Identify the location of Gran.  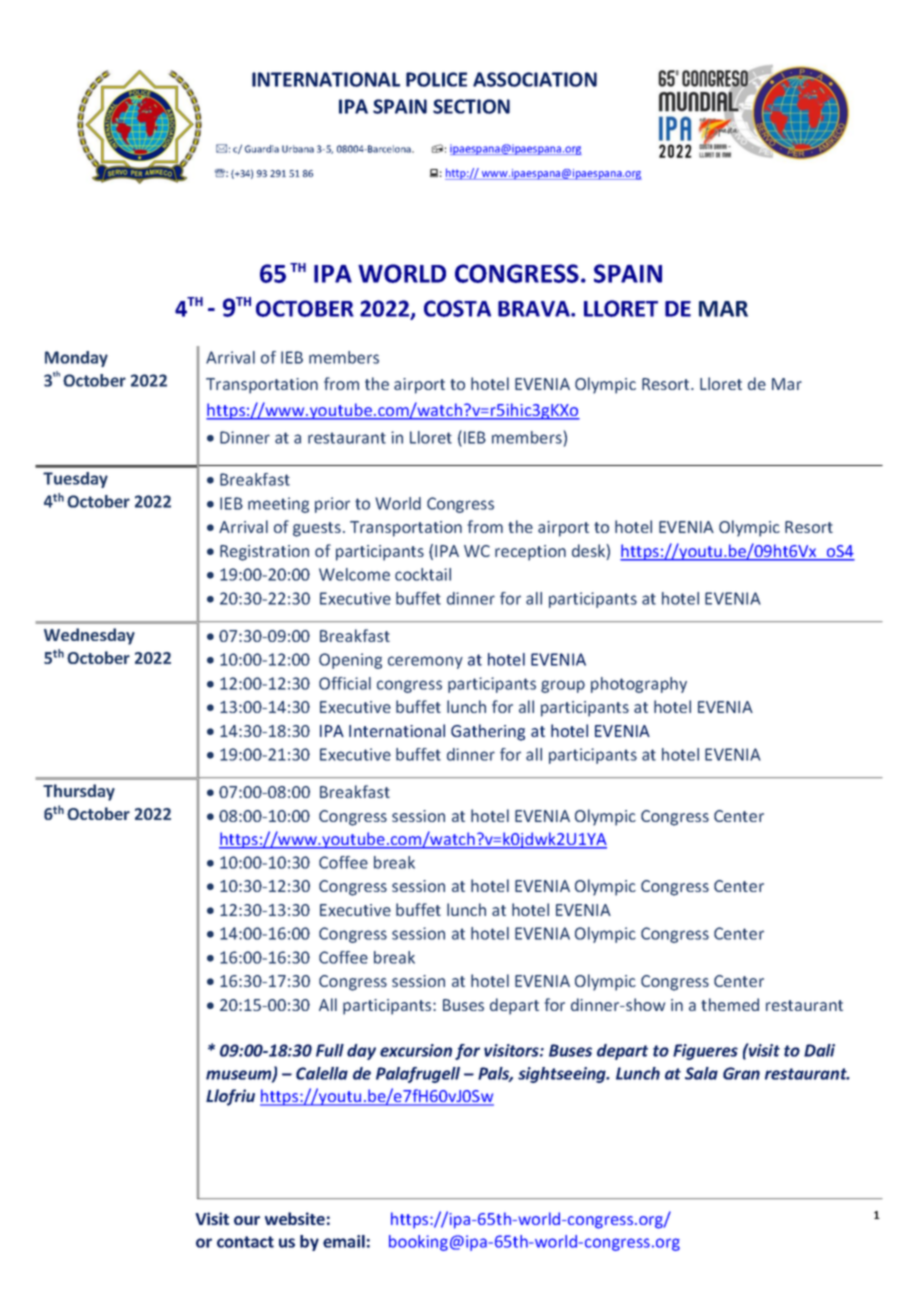
(741, 1073).
